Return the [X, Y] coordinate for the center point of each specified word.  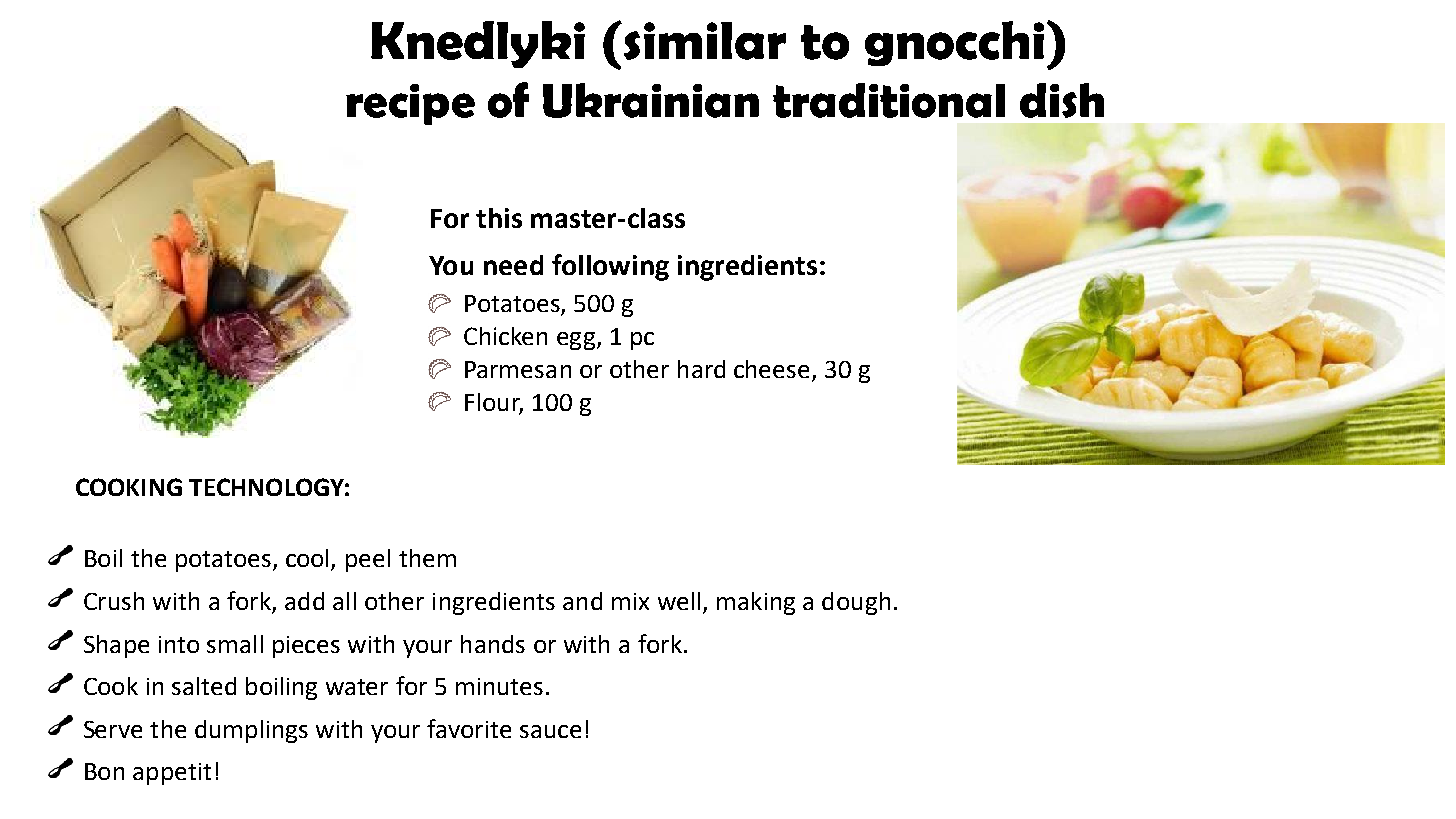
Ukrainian [651, 100]
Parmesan [518, 369]
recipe [410, 104]
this [499, 218]
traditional [889, 100]
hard [701, 369]
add [304, 601]
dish [1062, 100]
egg [576, 341]
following [610, 267]
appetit [172, 774]
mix [630, 601]
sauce [550, 731]
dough [856, 603]
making [756, 603]
